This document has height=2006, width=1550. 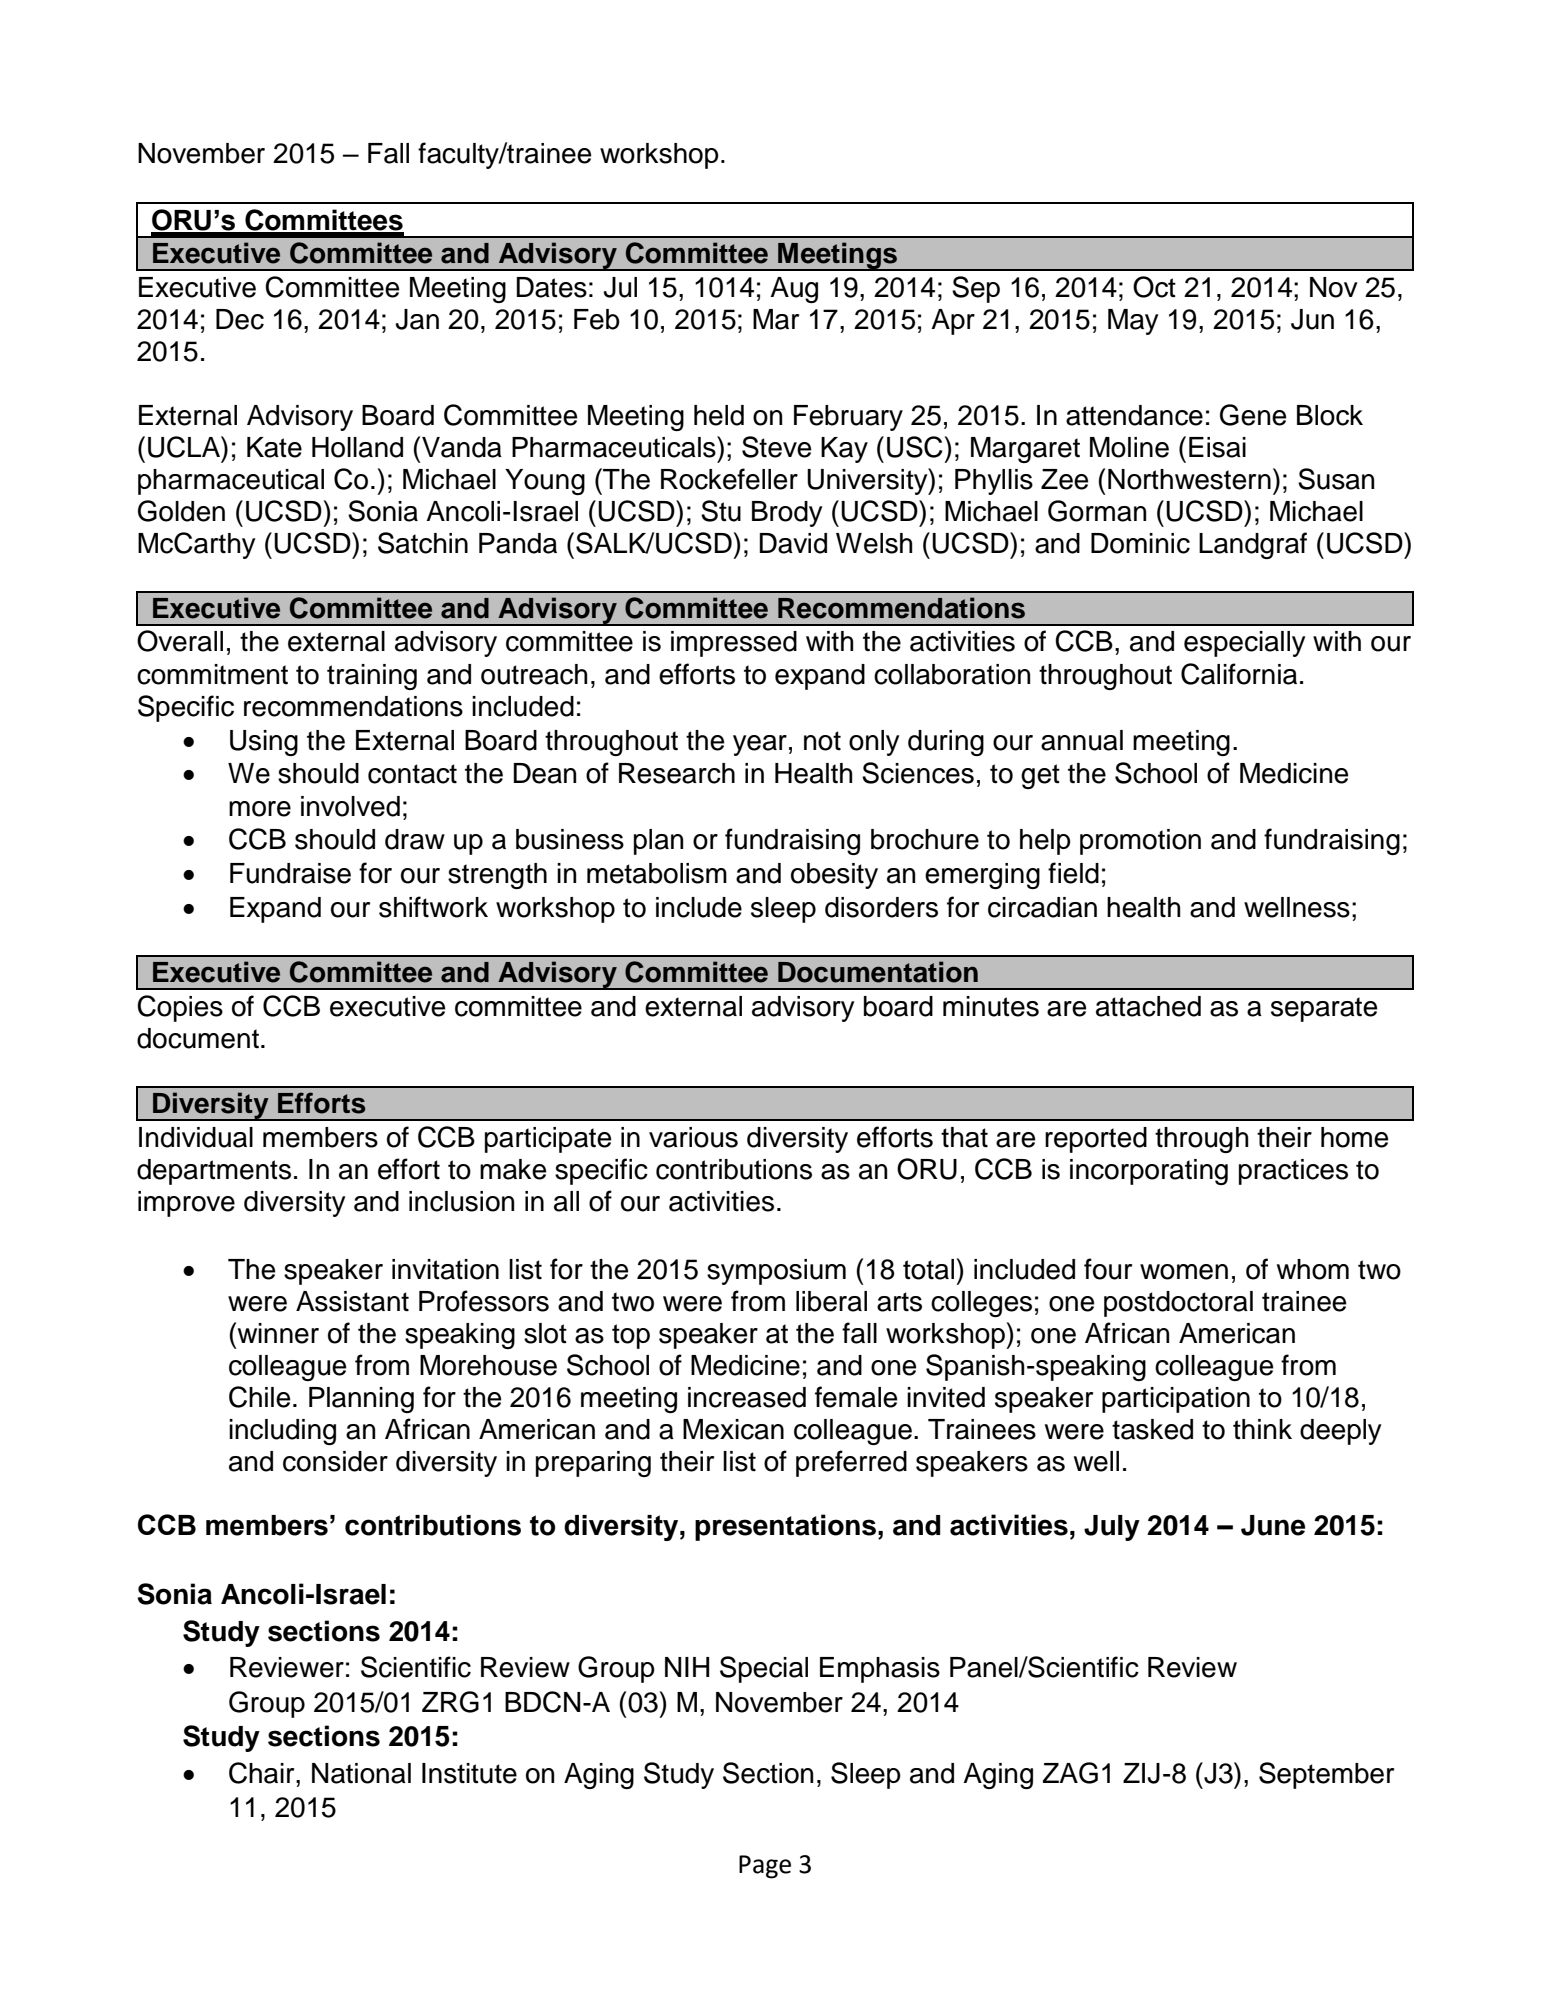 I want to click on attached, so click(x=1148, y=1006).
